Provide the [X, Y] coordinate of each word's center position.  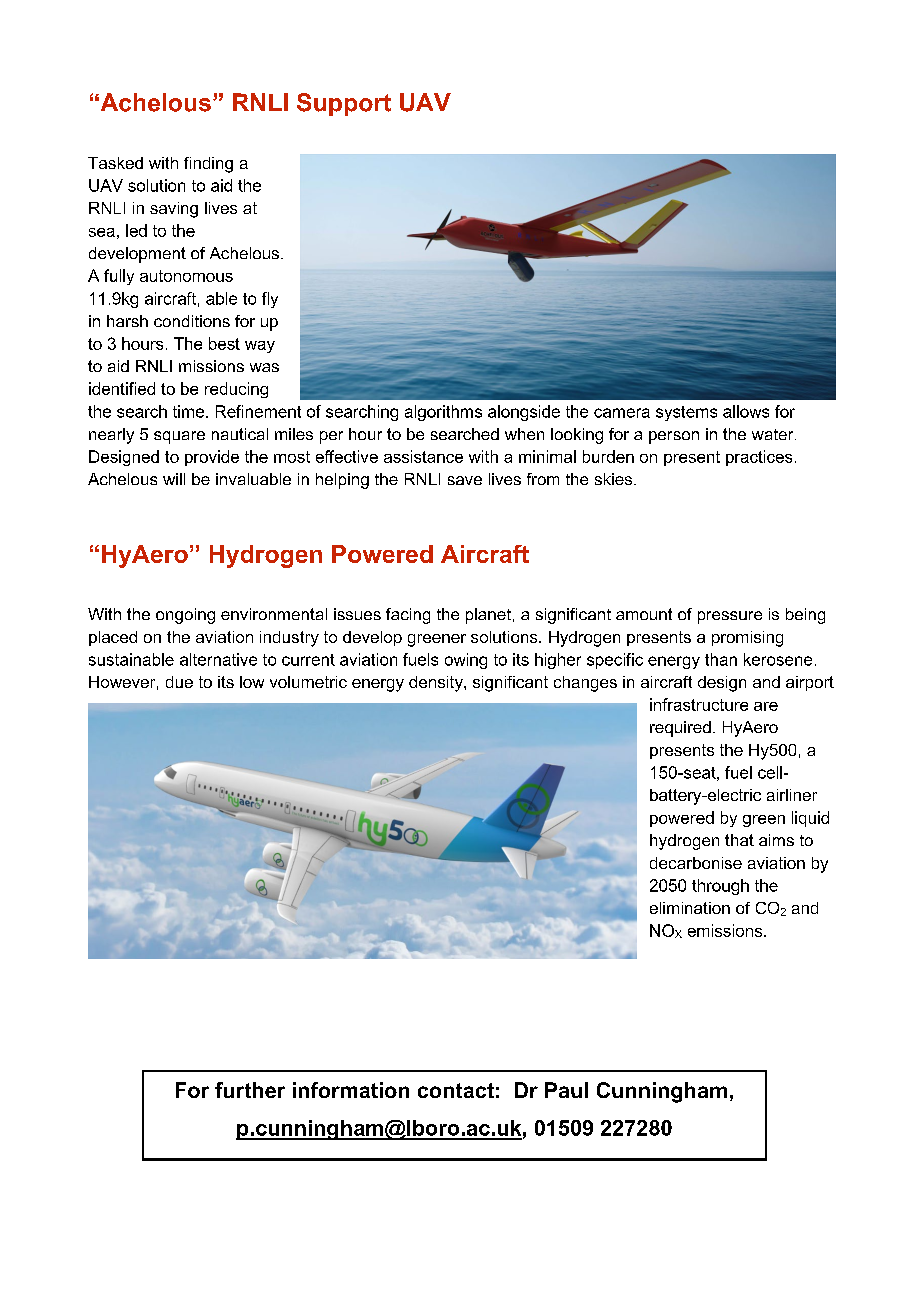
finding [208, 165]
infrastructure [699, 704]
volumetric [308, 682]
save [465, 480]
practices [759, 458]
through [720, 887]
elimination [690, 908]
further [250, 1090]
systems [686, 413]
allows [746, 411]
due [179, 682]
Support [344, 104]
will [174, 479]
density [437, 684]
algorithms [443, 413]
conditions [192, 321]
